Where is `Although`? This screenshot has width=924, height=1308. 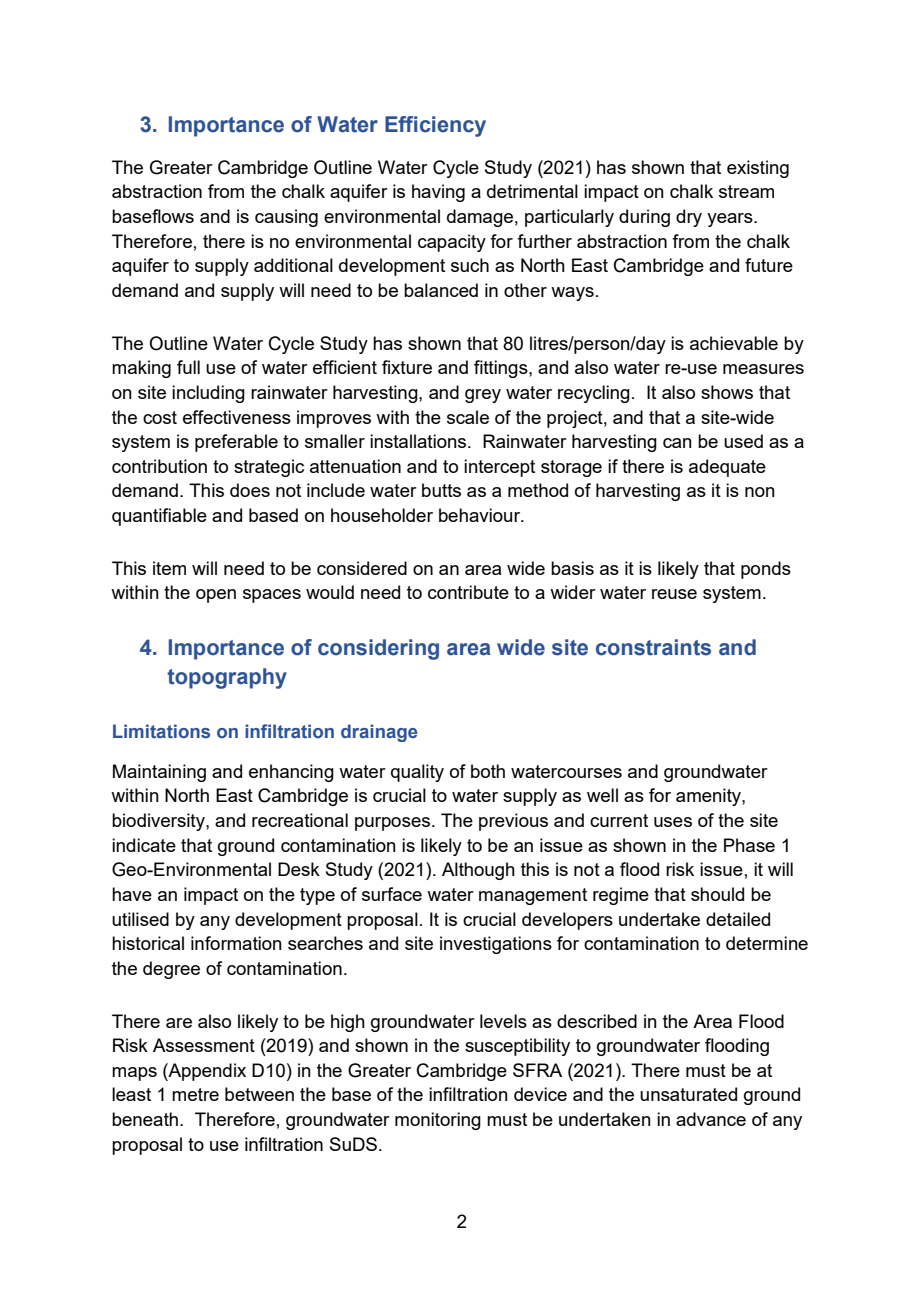 Although is located at coordinates (478, 871).
